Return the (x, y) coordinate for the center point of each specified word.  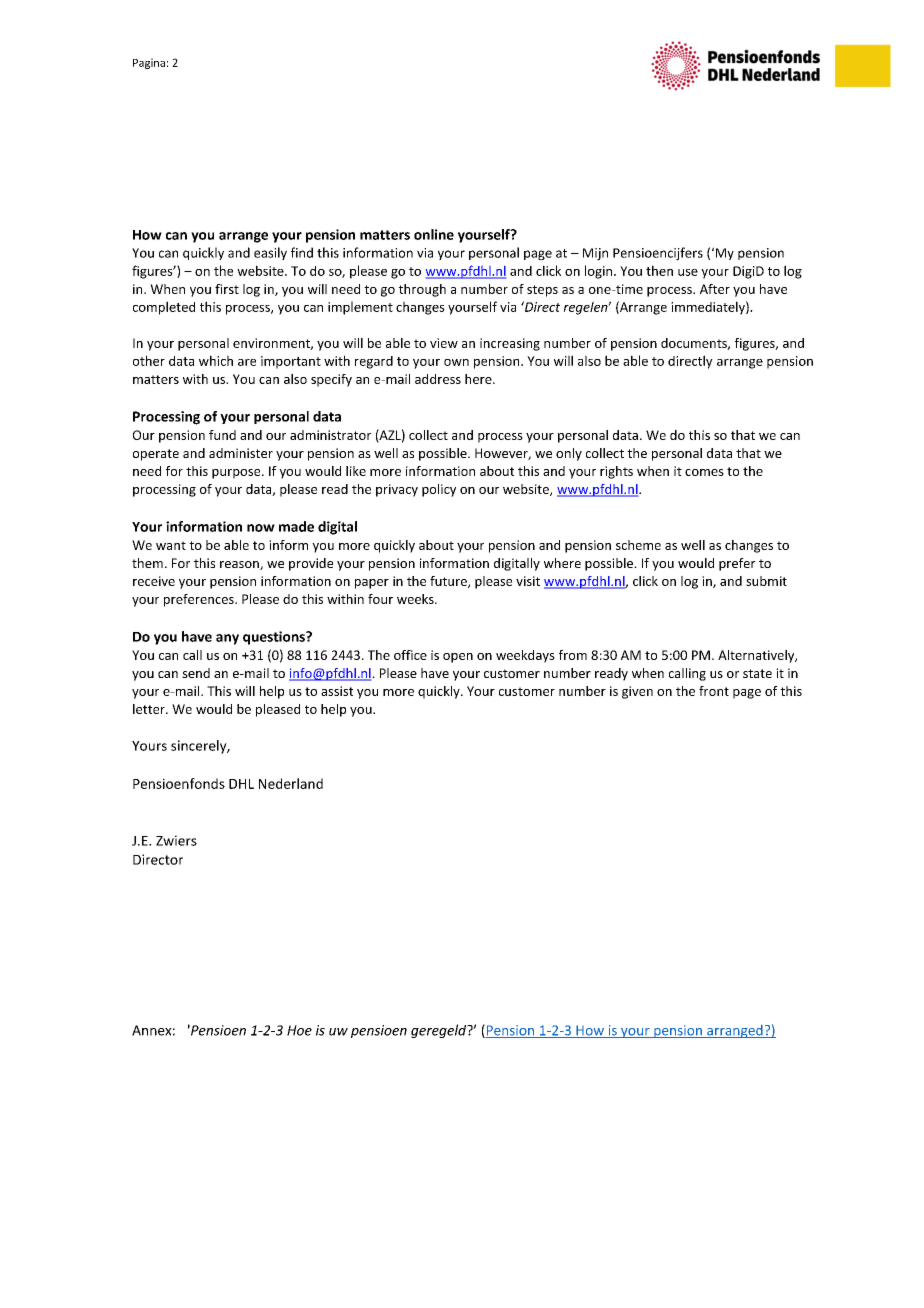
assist (337, 691)
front (714, 691)
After (715, 289)
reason (240, 565)
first (227, 289)
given (637, 692)
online (434, 234)
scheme (638, 545)
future (449, 582)
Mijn (595, 254)
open (458, 658)
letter (150, 709)
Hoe (299, 1030)
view (444, 343)
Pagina (149, 63)
